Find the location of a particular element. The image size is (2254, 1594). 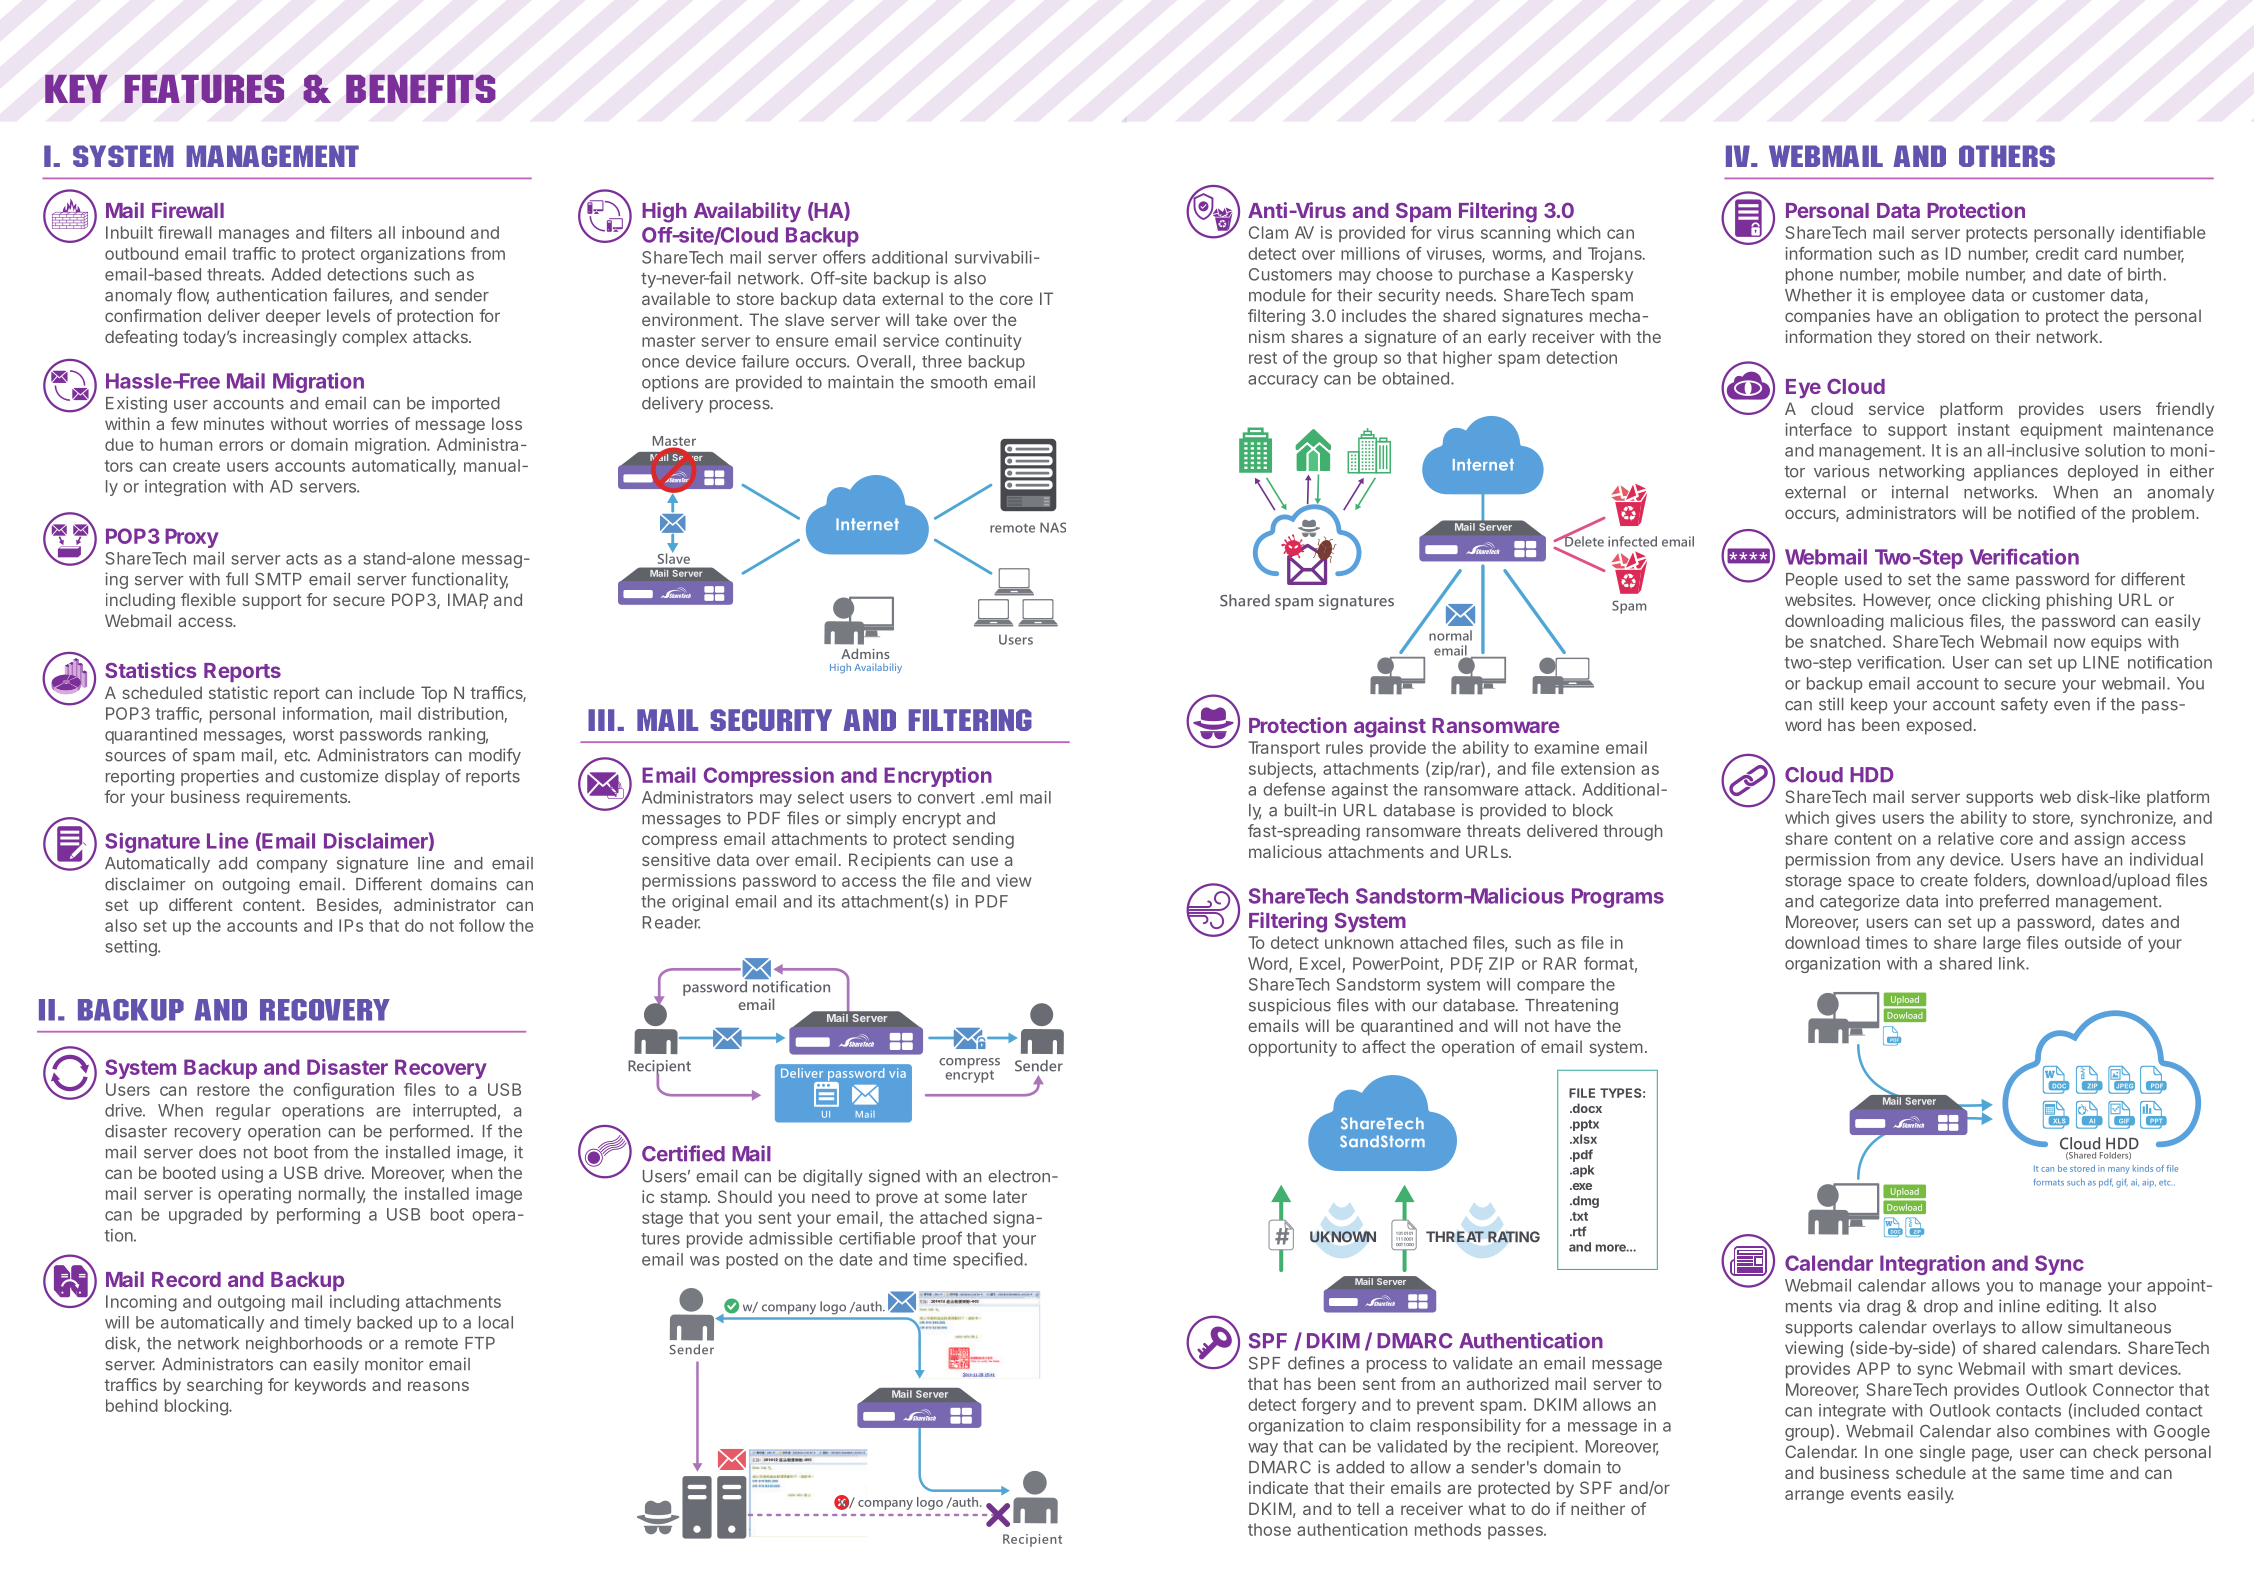

many is located at coordinates (2119, 1170).
